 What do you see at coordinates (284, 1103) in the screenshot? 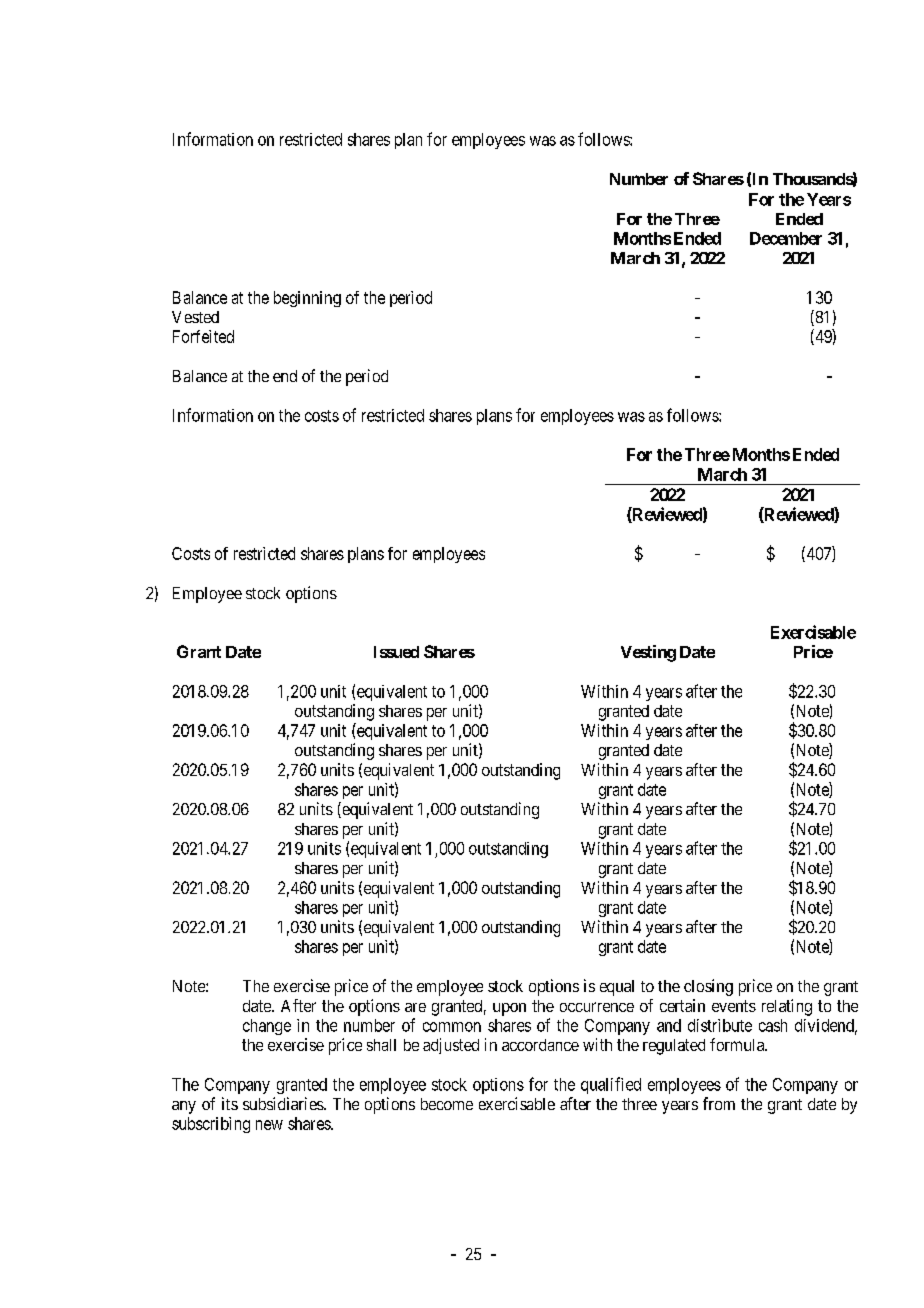
I see `subsidiaries` at bounding box center [284, 1103].
